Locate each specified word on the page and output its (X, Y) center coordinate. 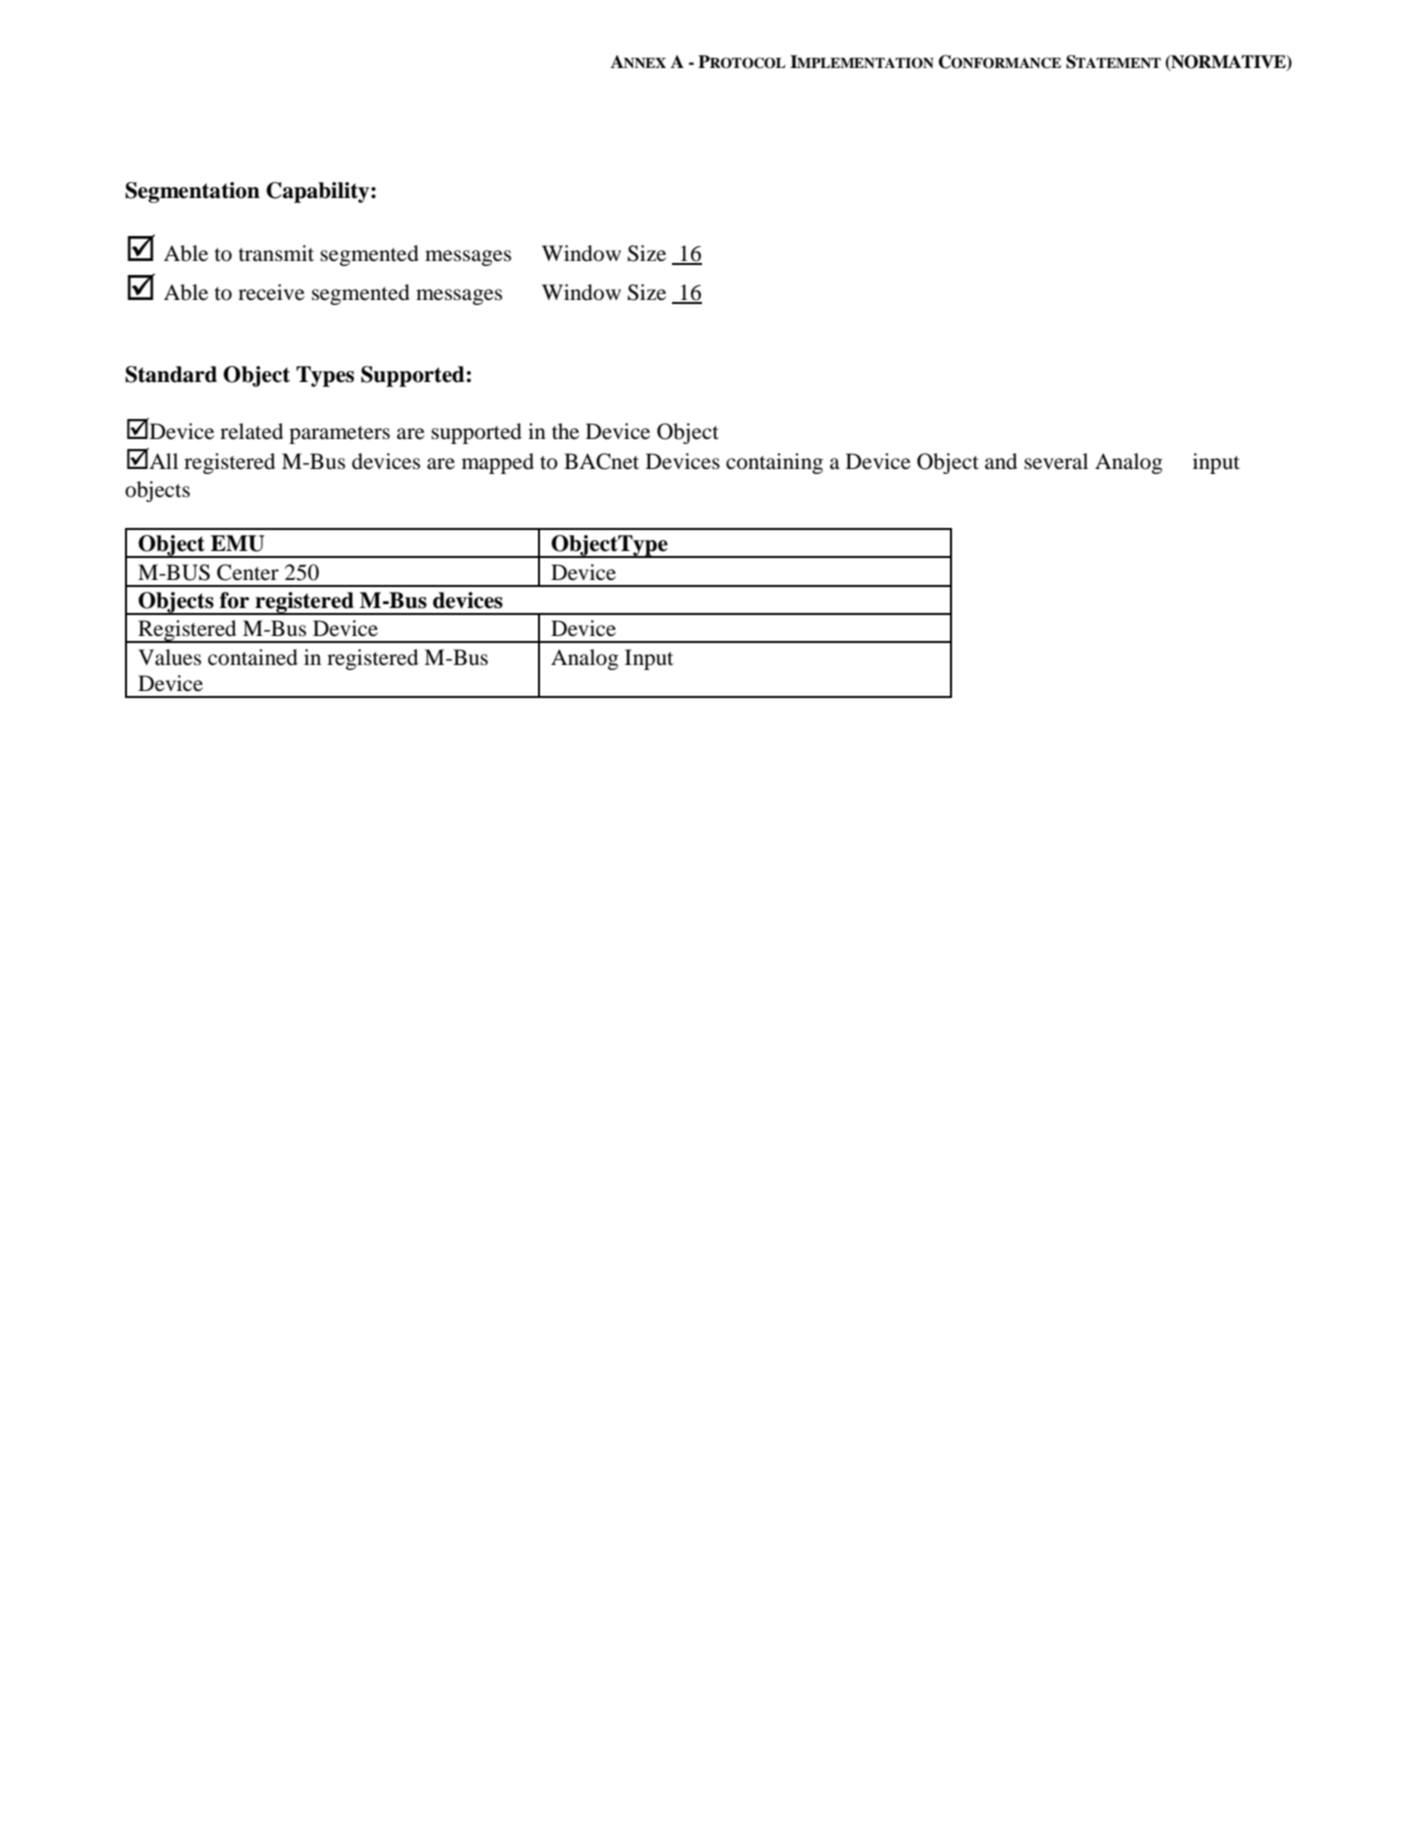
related (251, 431)
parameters (339, 435)
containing (774, 463)
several (1056, 461)
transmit (276, 253)
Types (325, 376)
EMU (237, 543)
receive (271, 292)
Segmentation (192, 192)
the (565, 431)
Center (248, 572)
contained (253, 657)
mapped (498, 463)
